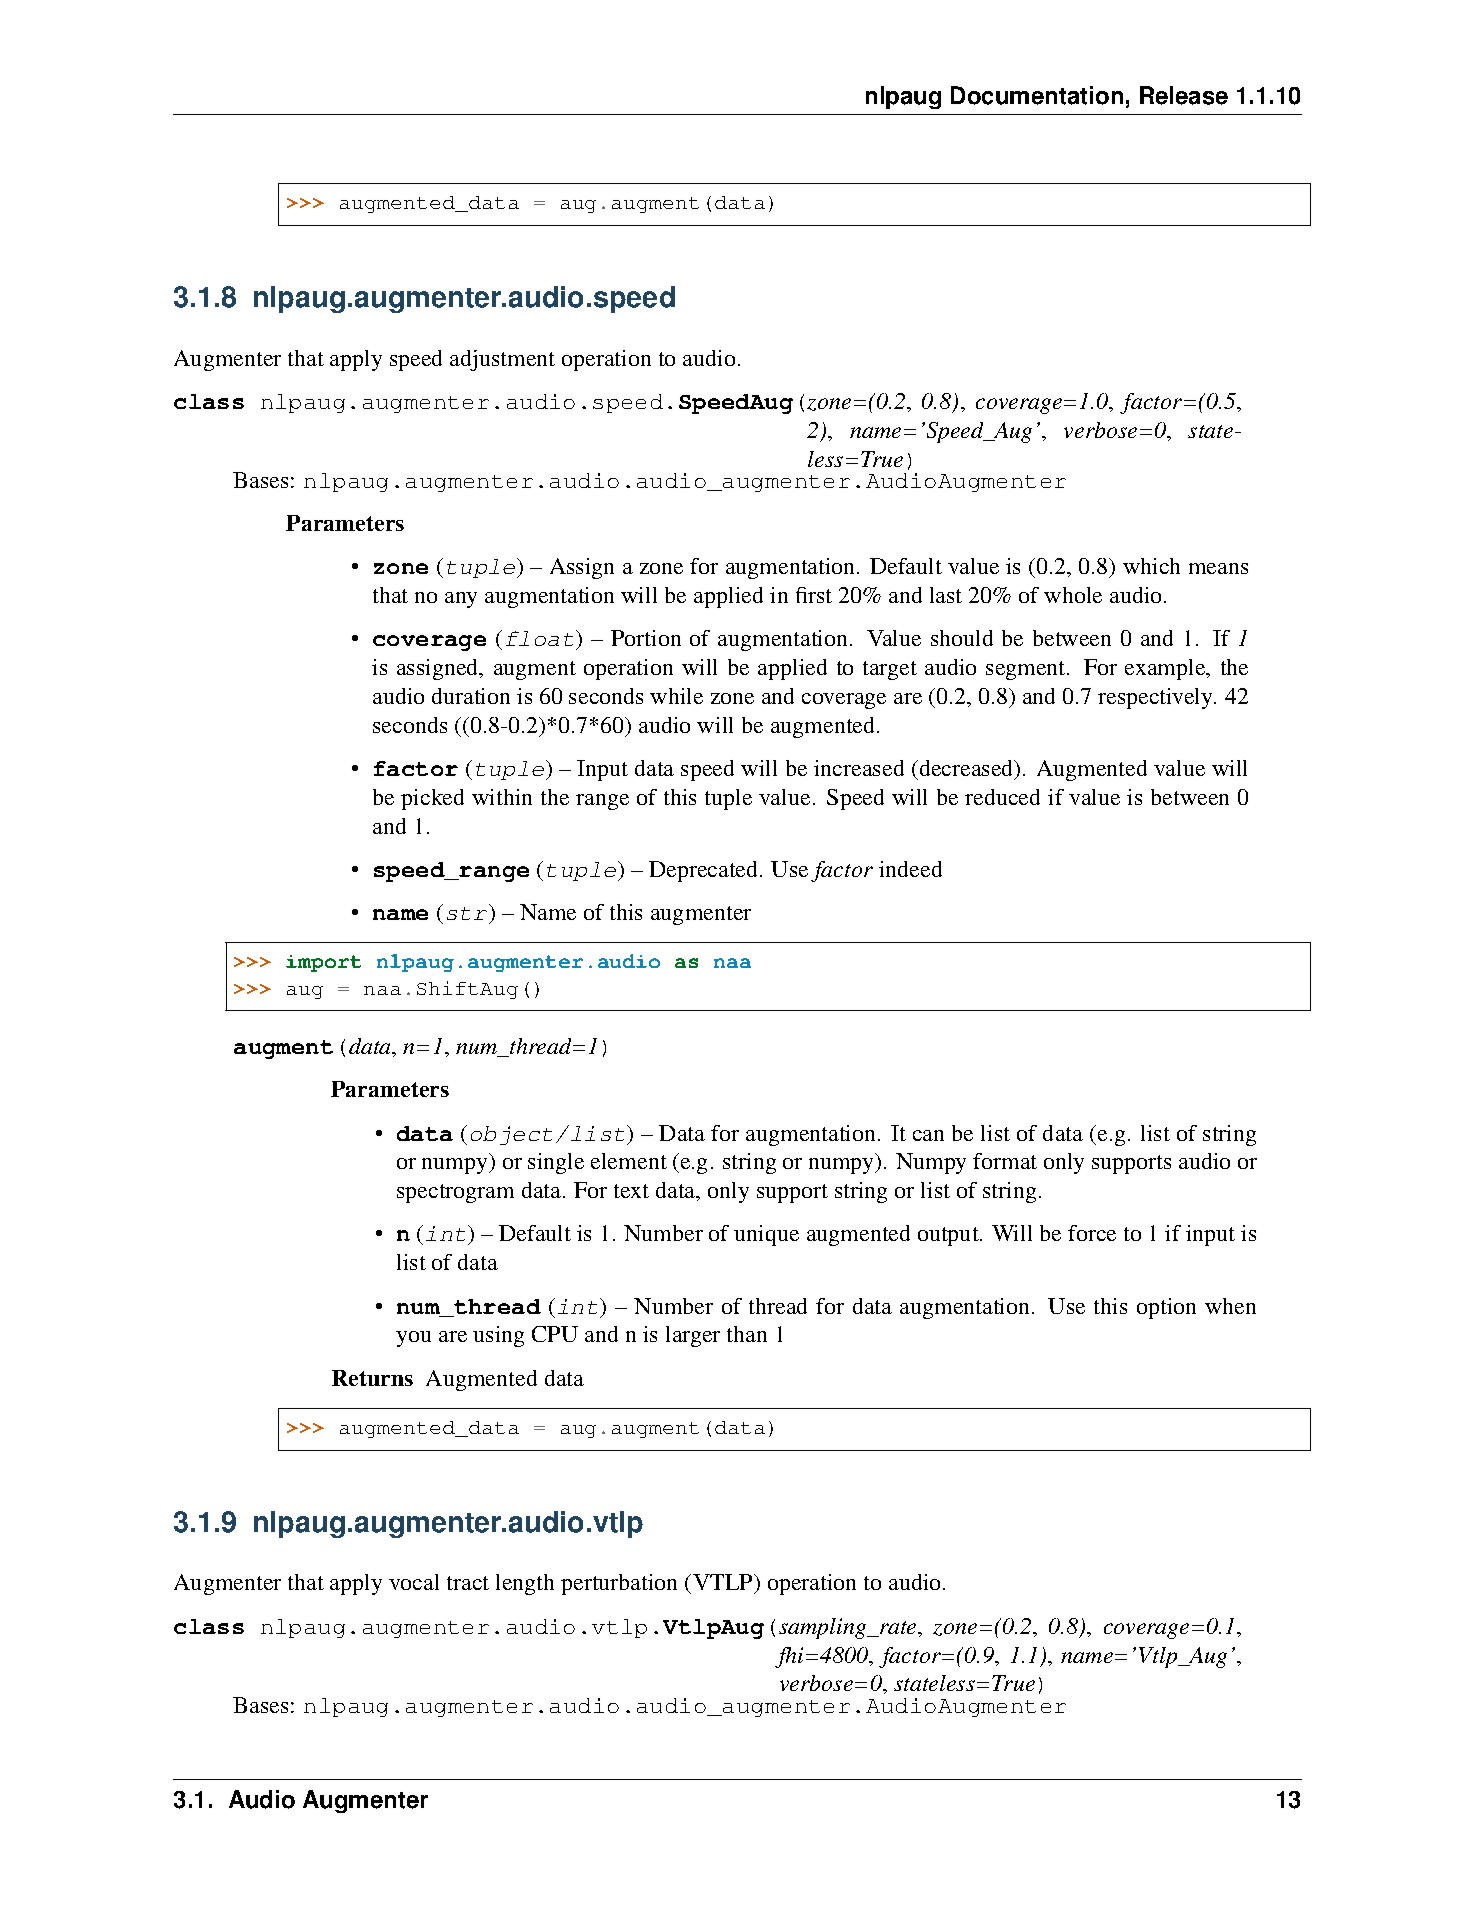 Image resolution: width=1476 pixels, height=1910 pixels. I want to click on option, so click(1166, 1308).
